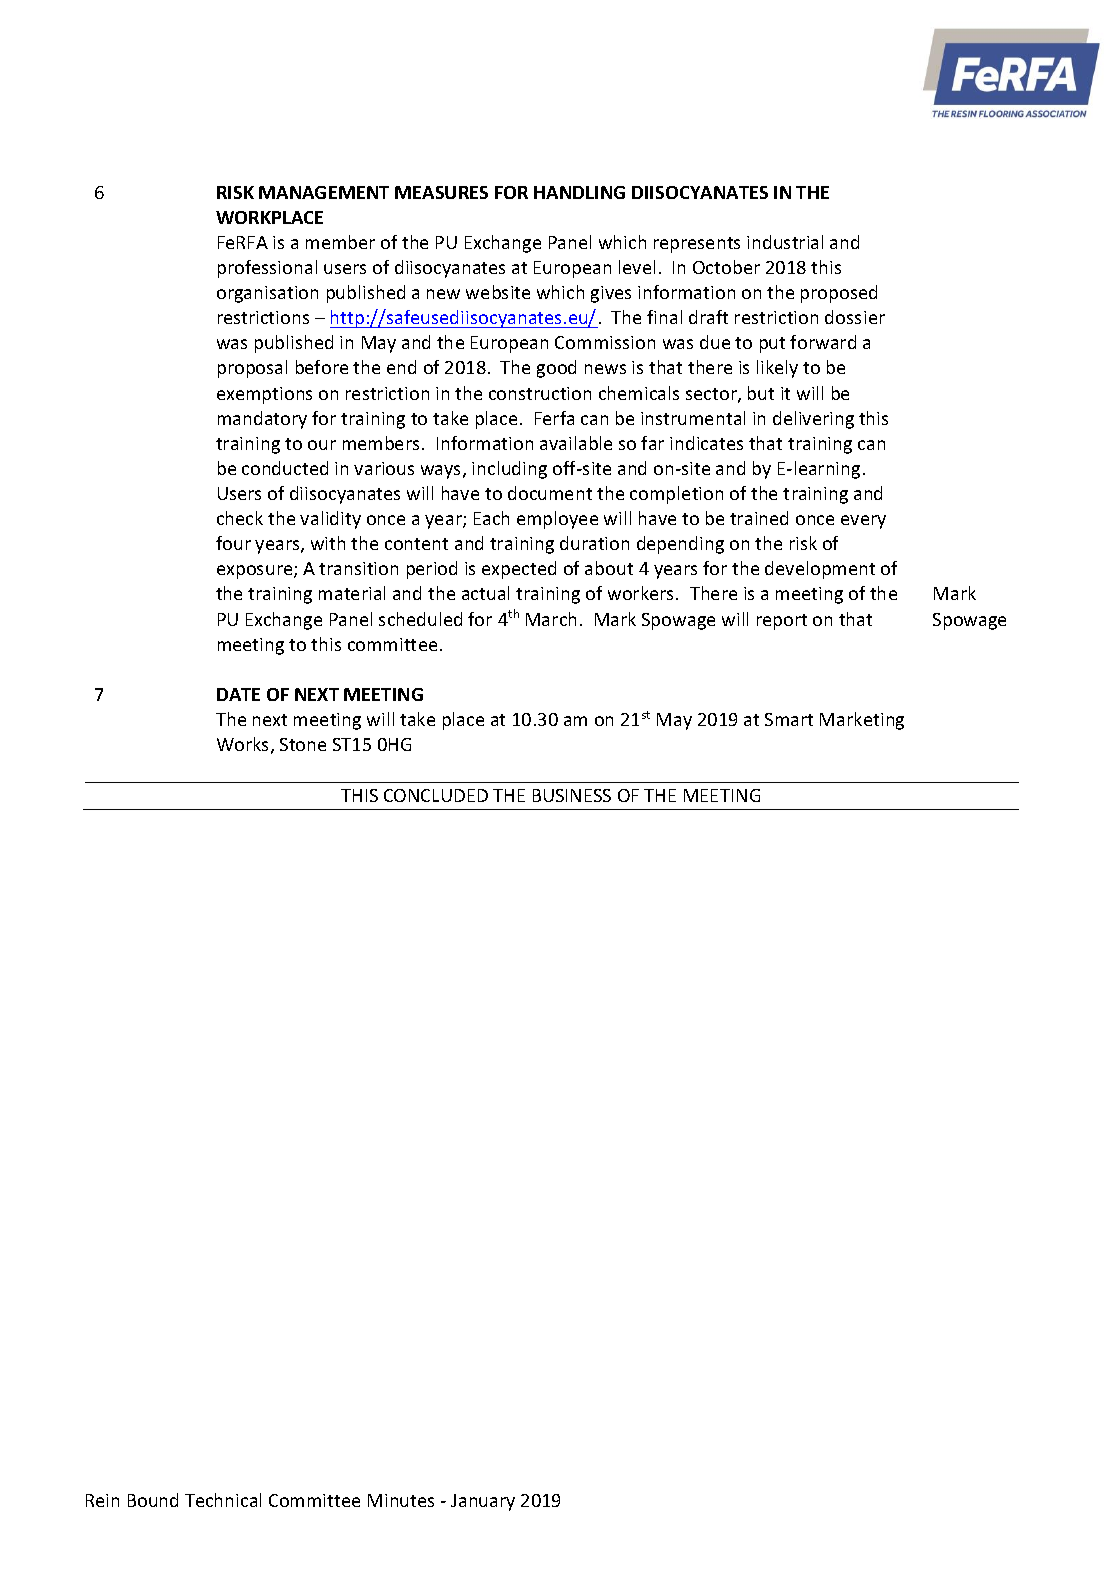  What do you see at coordinates (483, 1502) in the document?
I see `January` at bounding box center [483, 1502].
